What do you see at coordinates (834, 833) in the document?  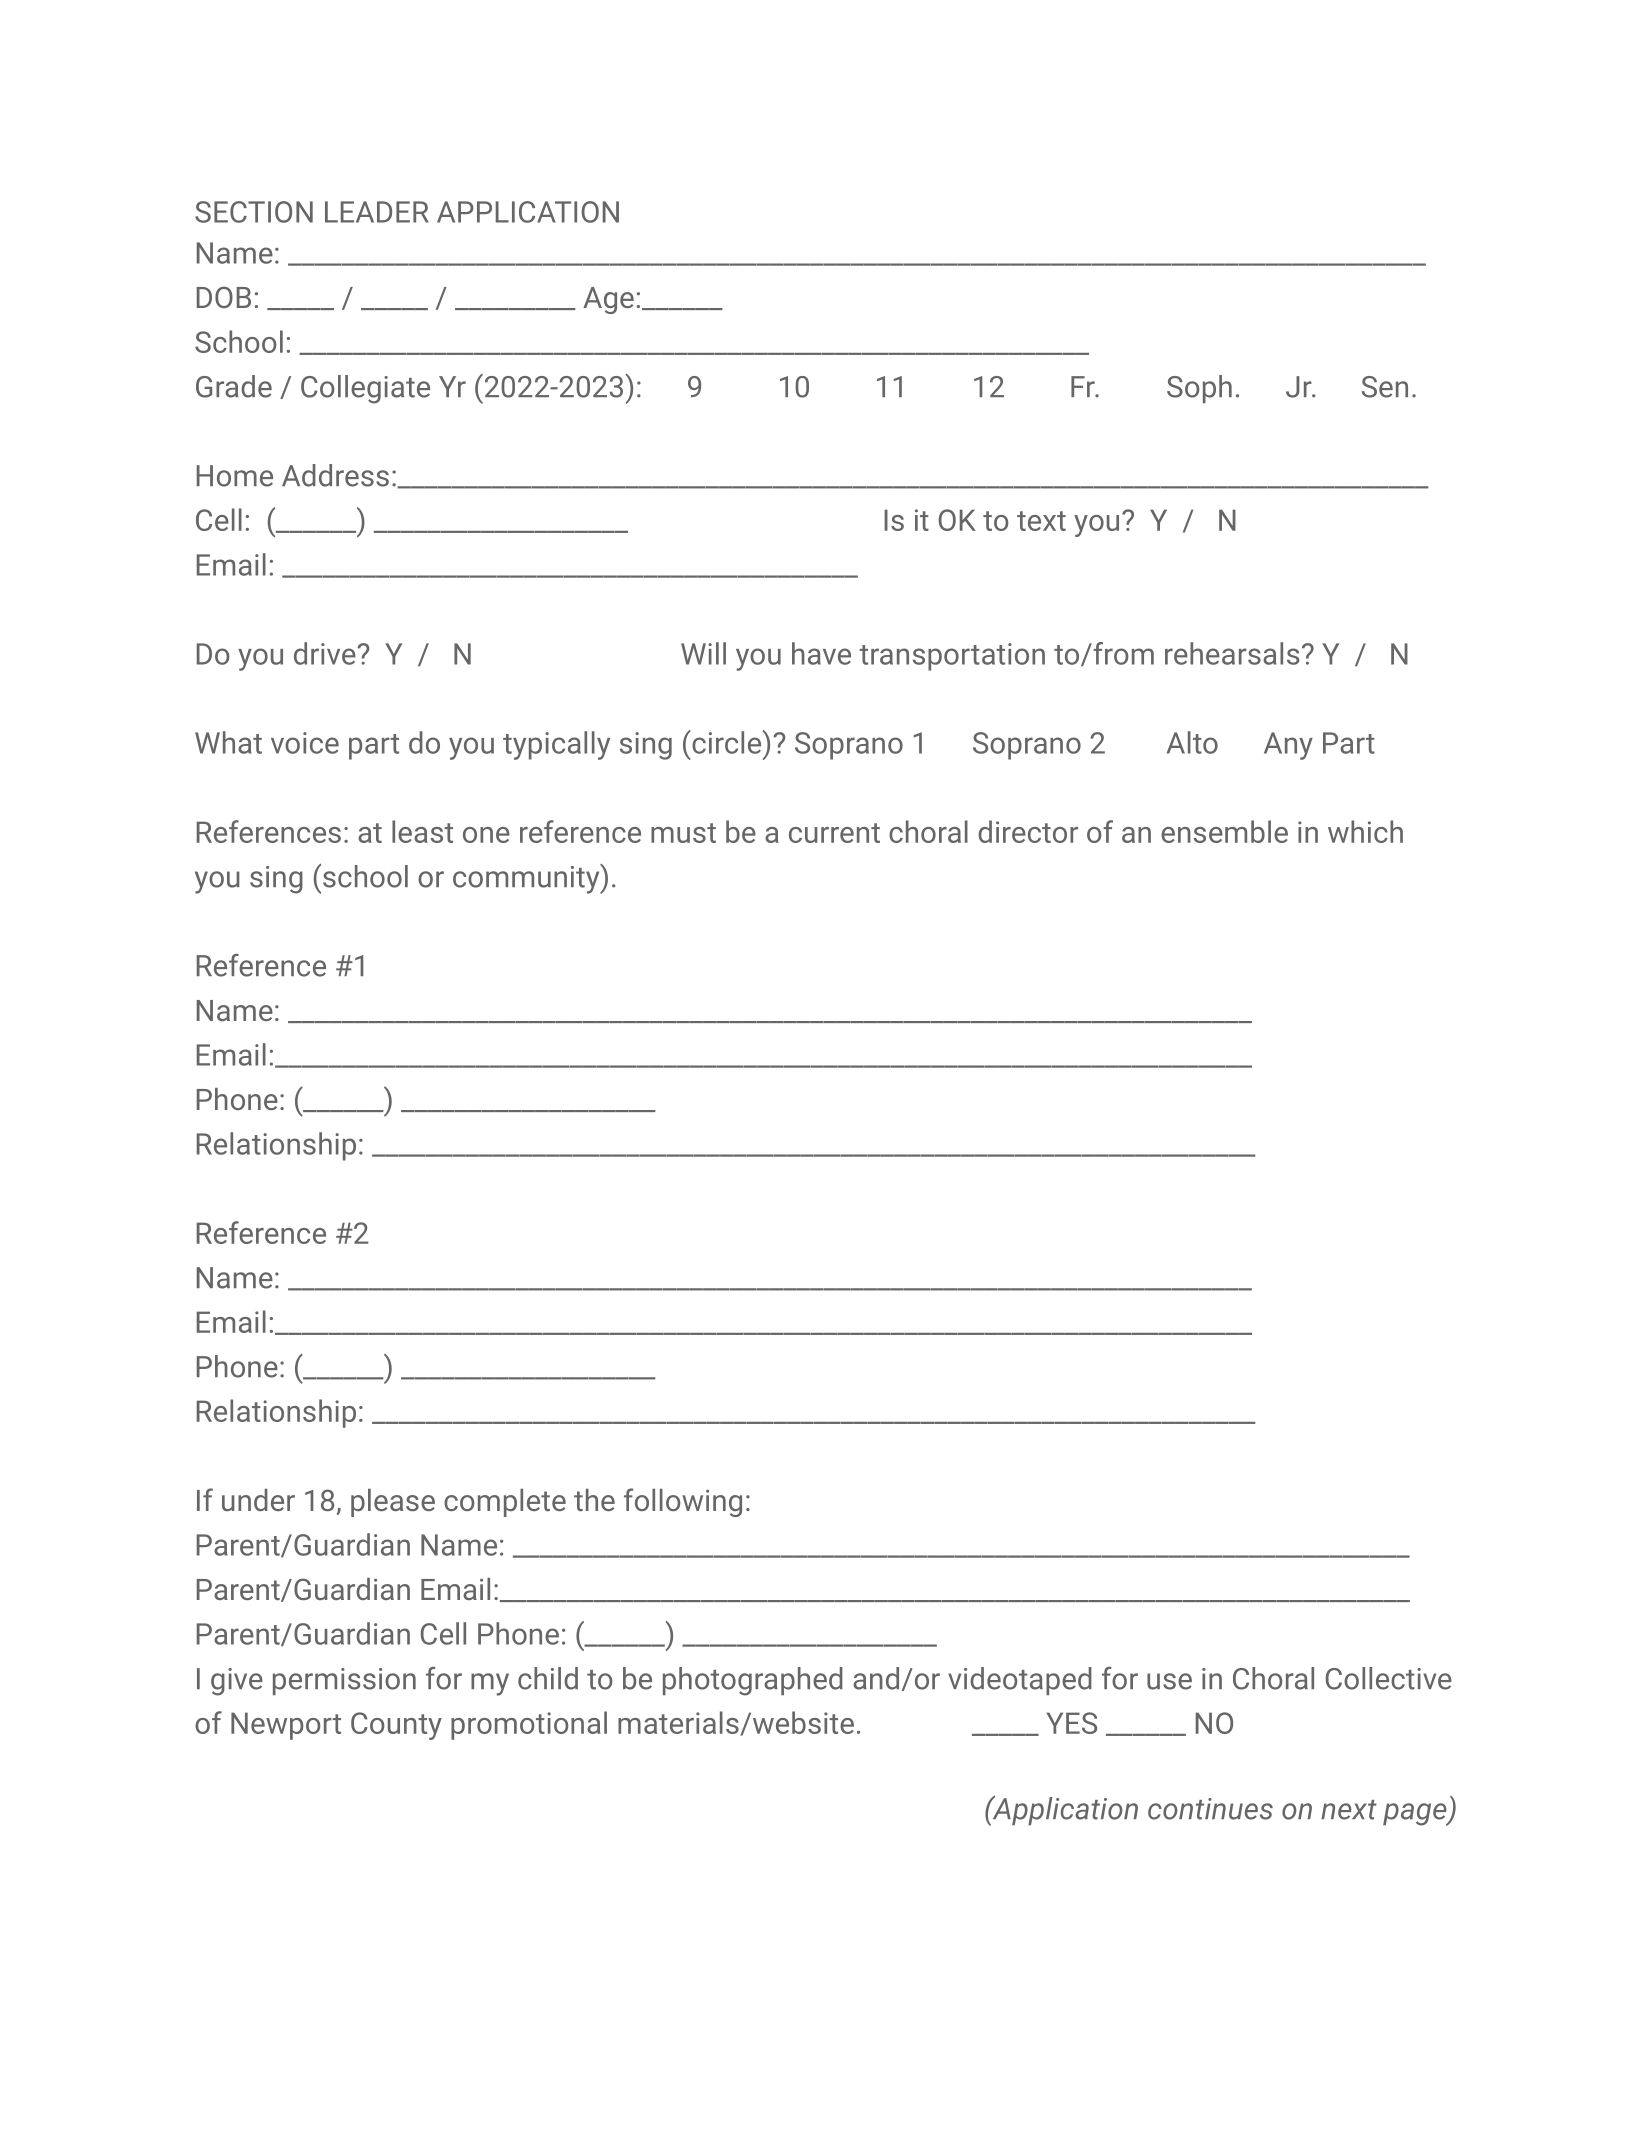 I see `current` at bounding box center [834, 833].
